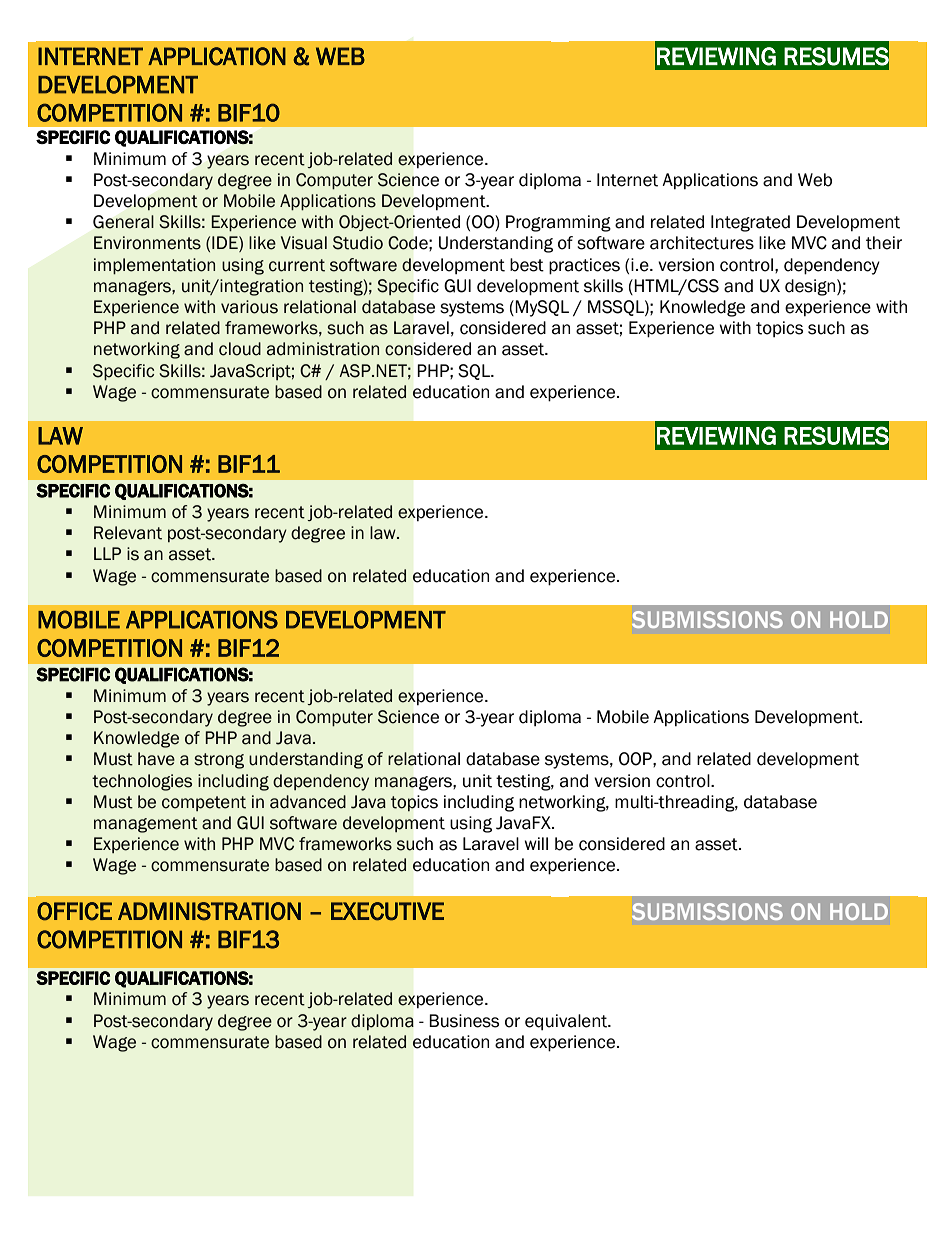  I want to click on LLP, so click(107, 553).
